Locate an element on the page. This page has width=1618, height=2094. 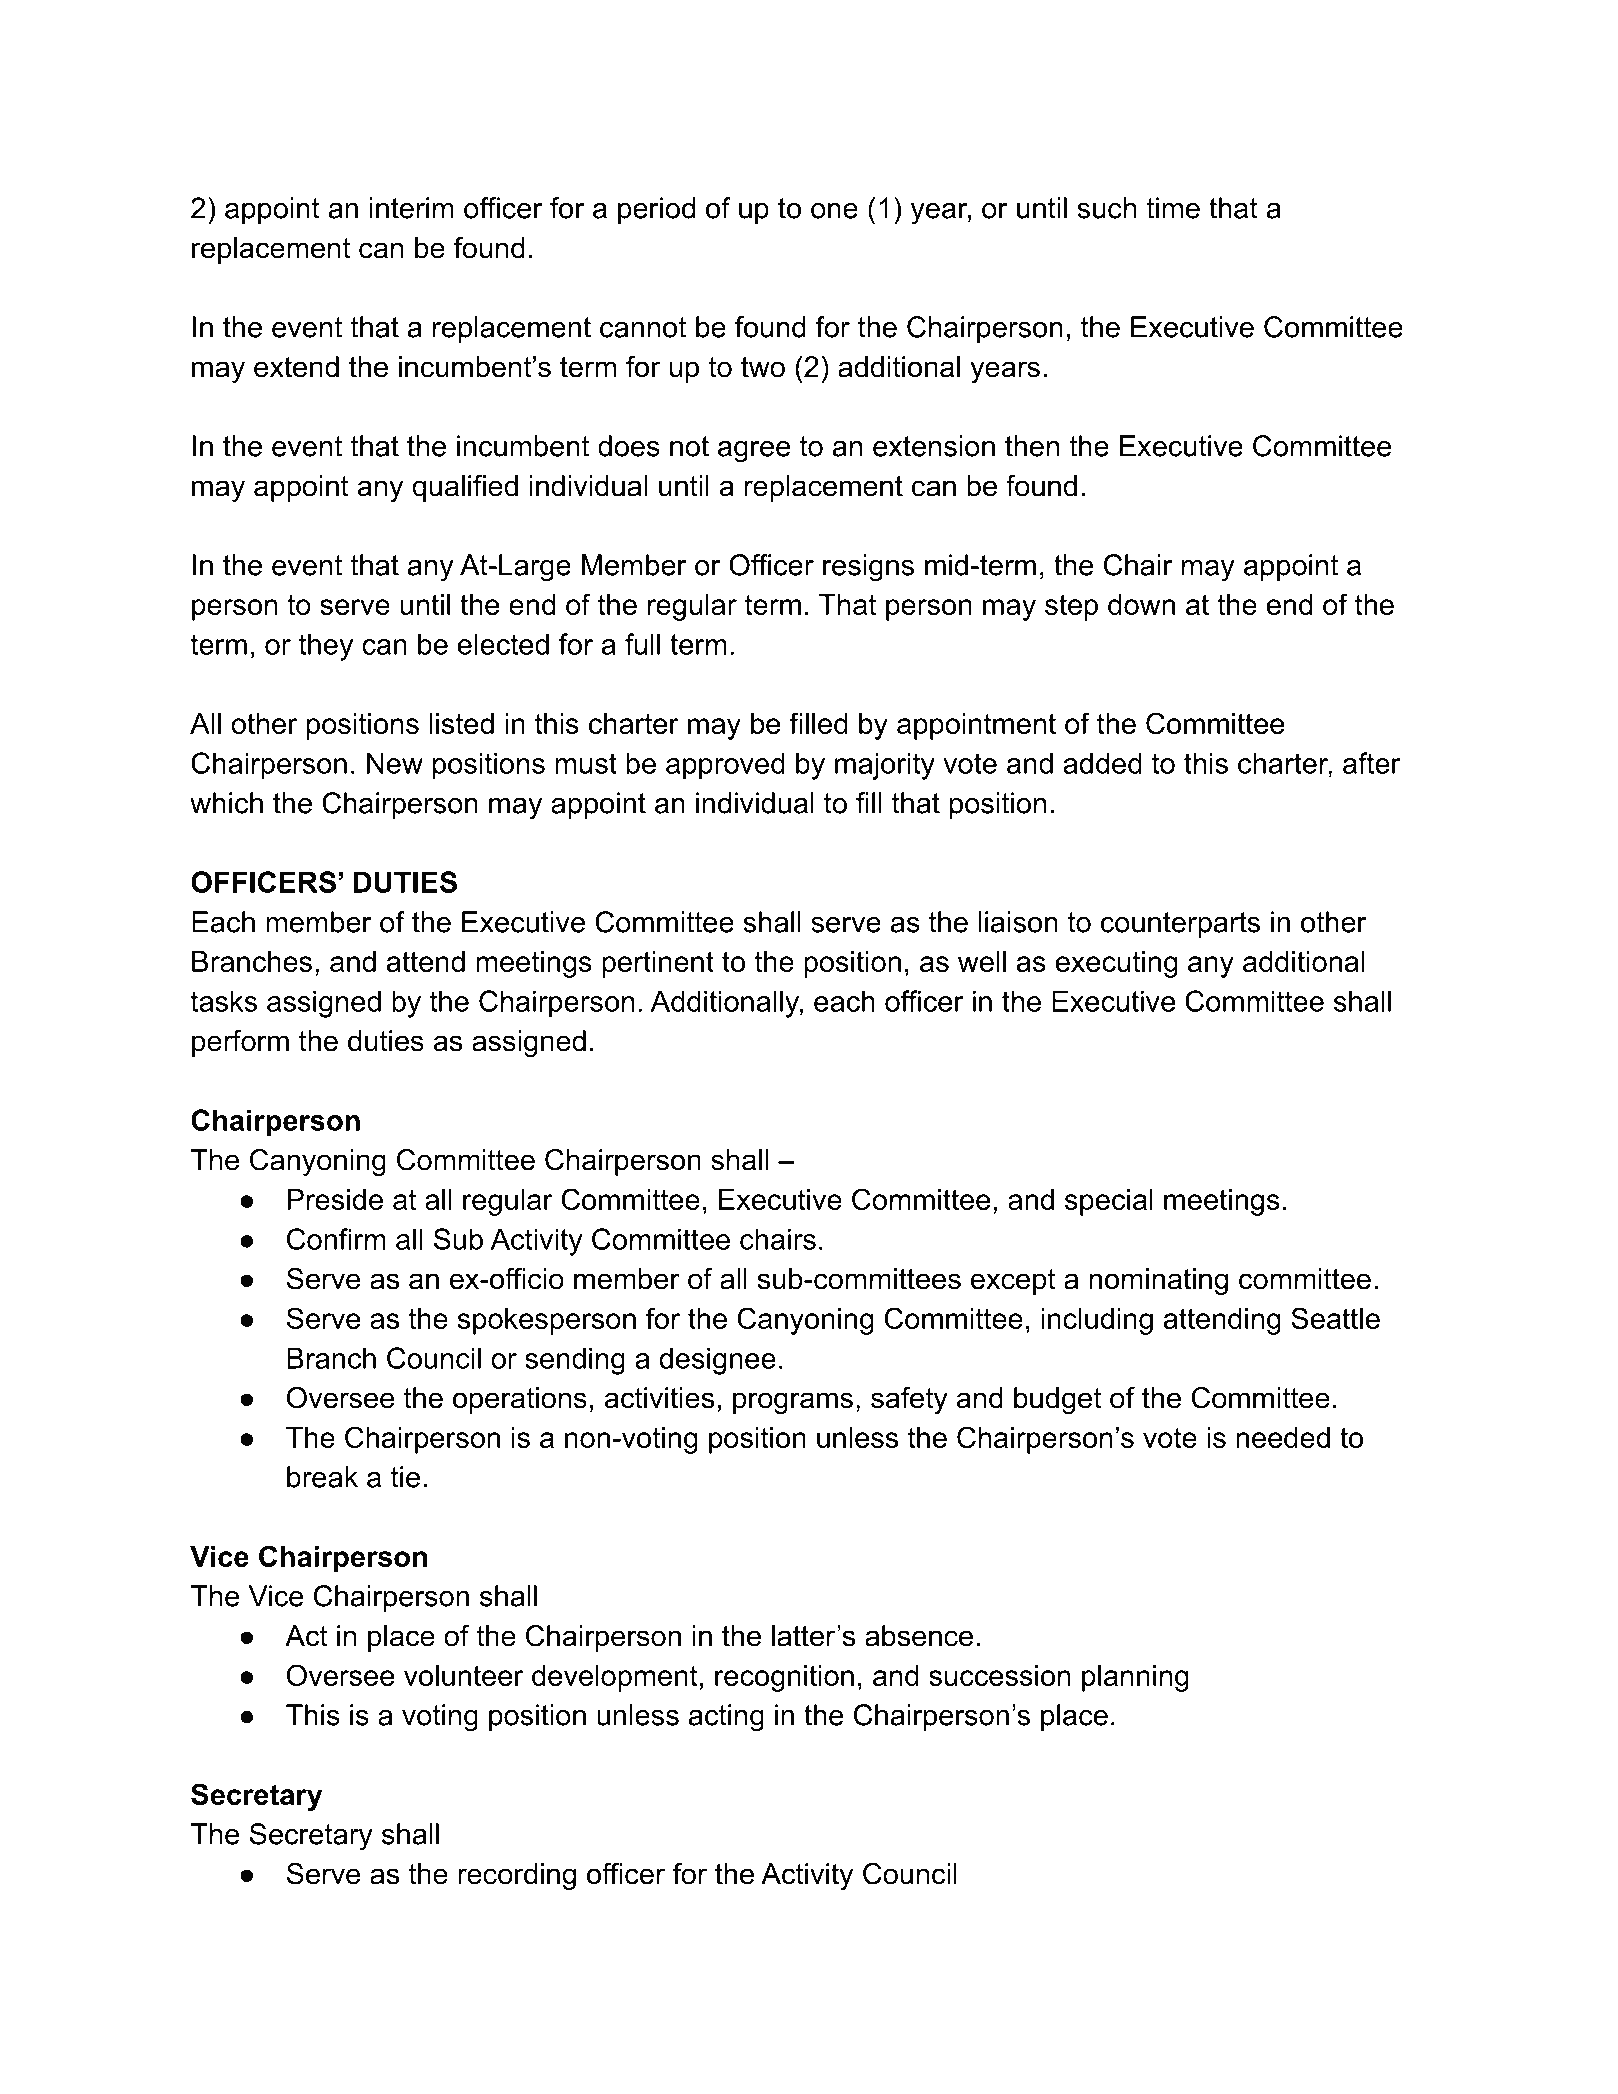
down is located at coordinates (1141, 604).
